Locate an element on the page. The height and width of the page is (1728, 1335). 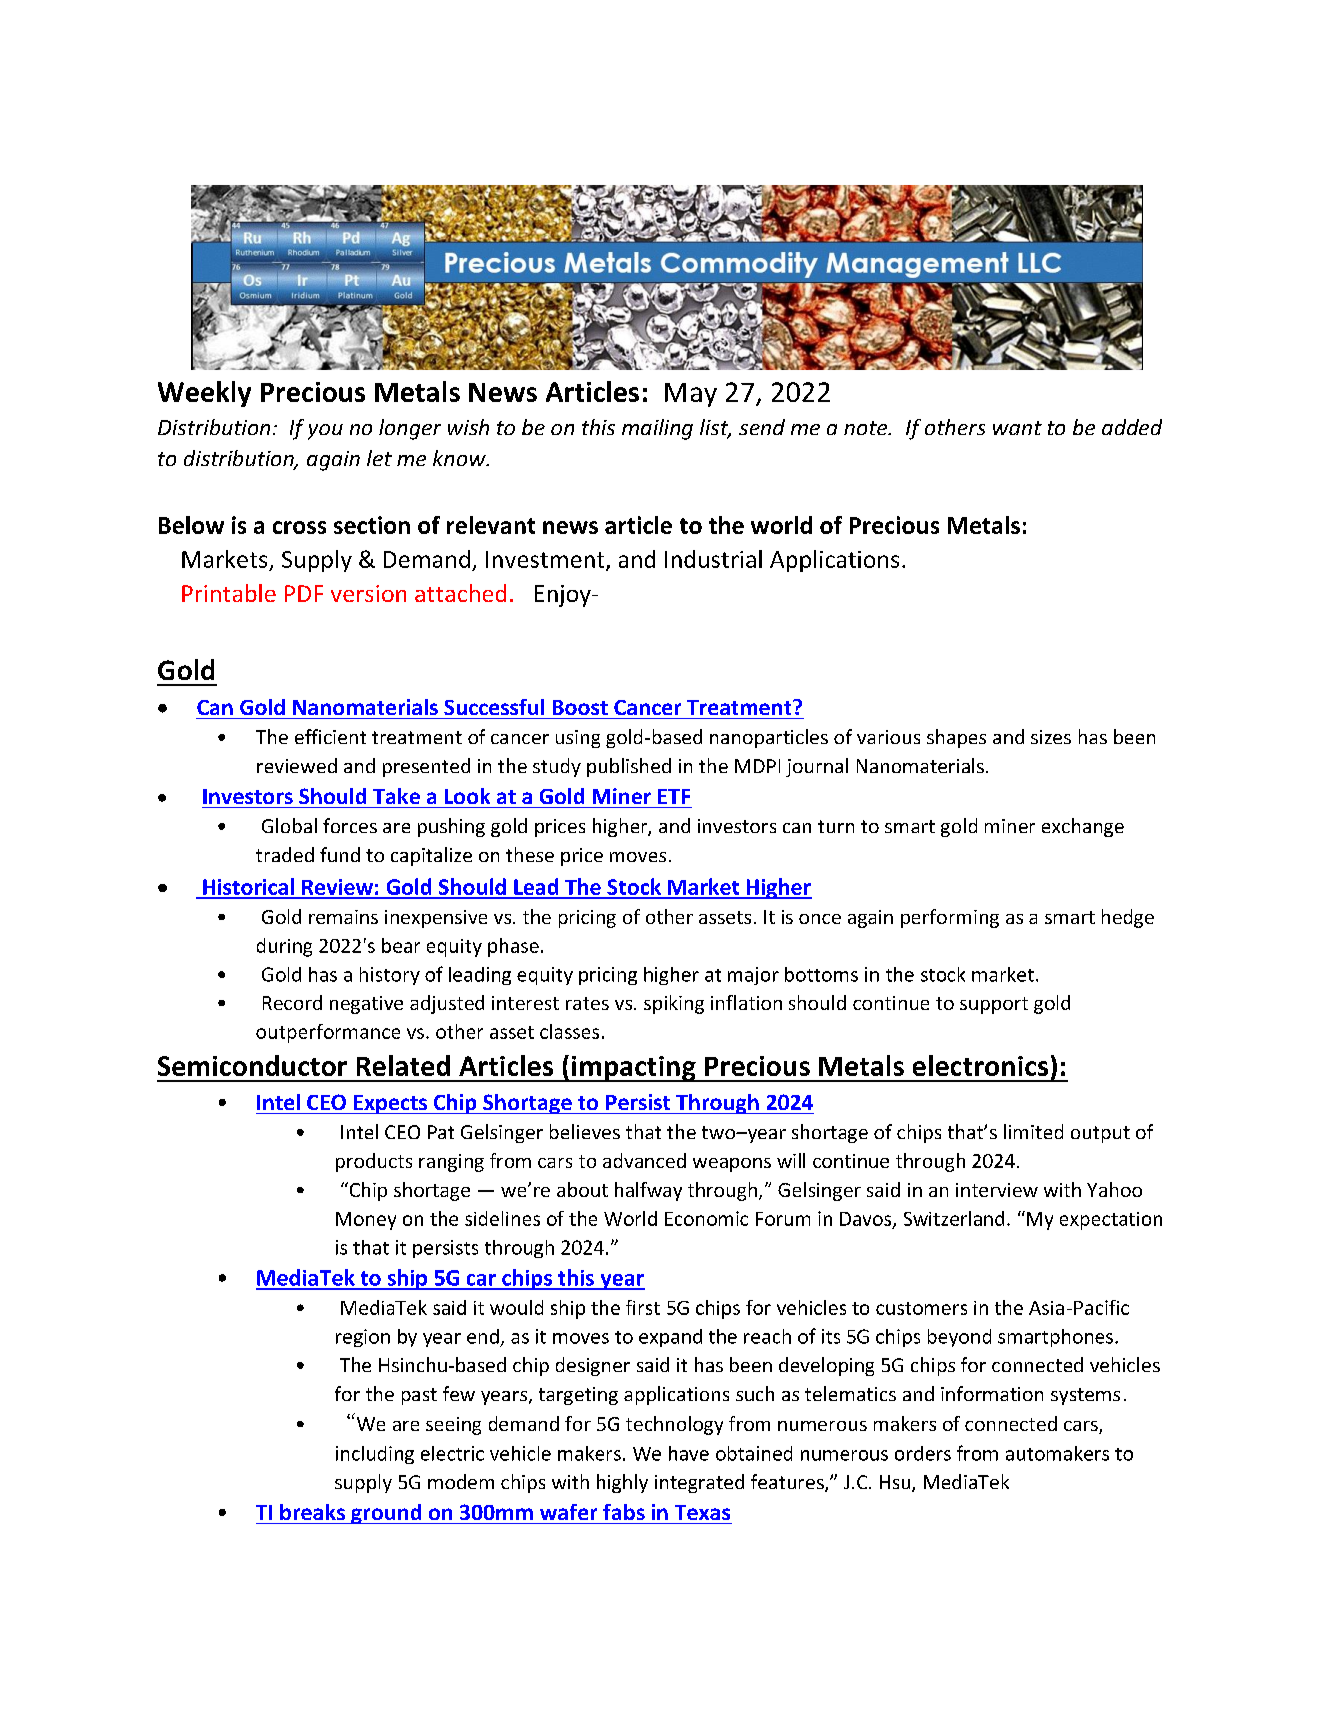
during is located at coordinates (284, 947).
